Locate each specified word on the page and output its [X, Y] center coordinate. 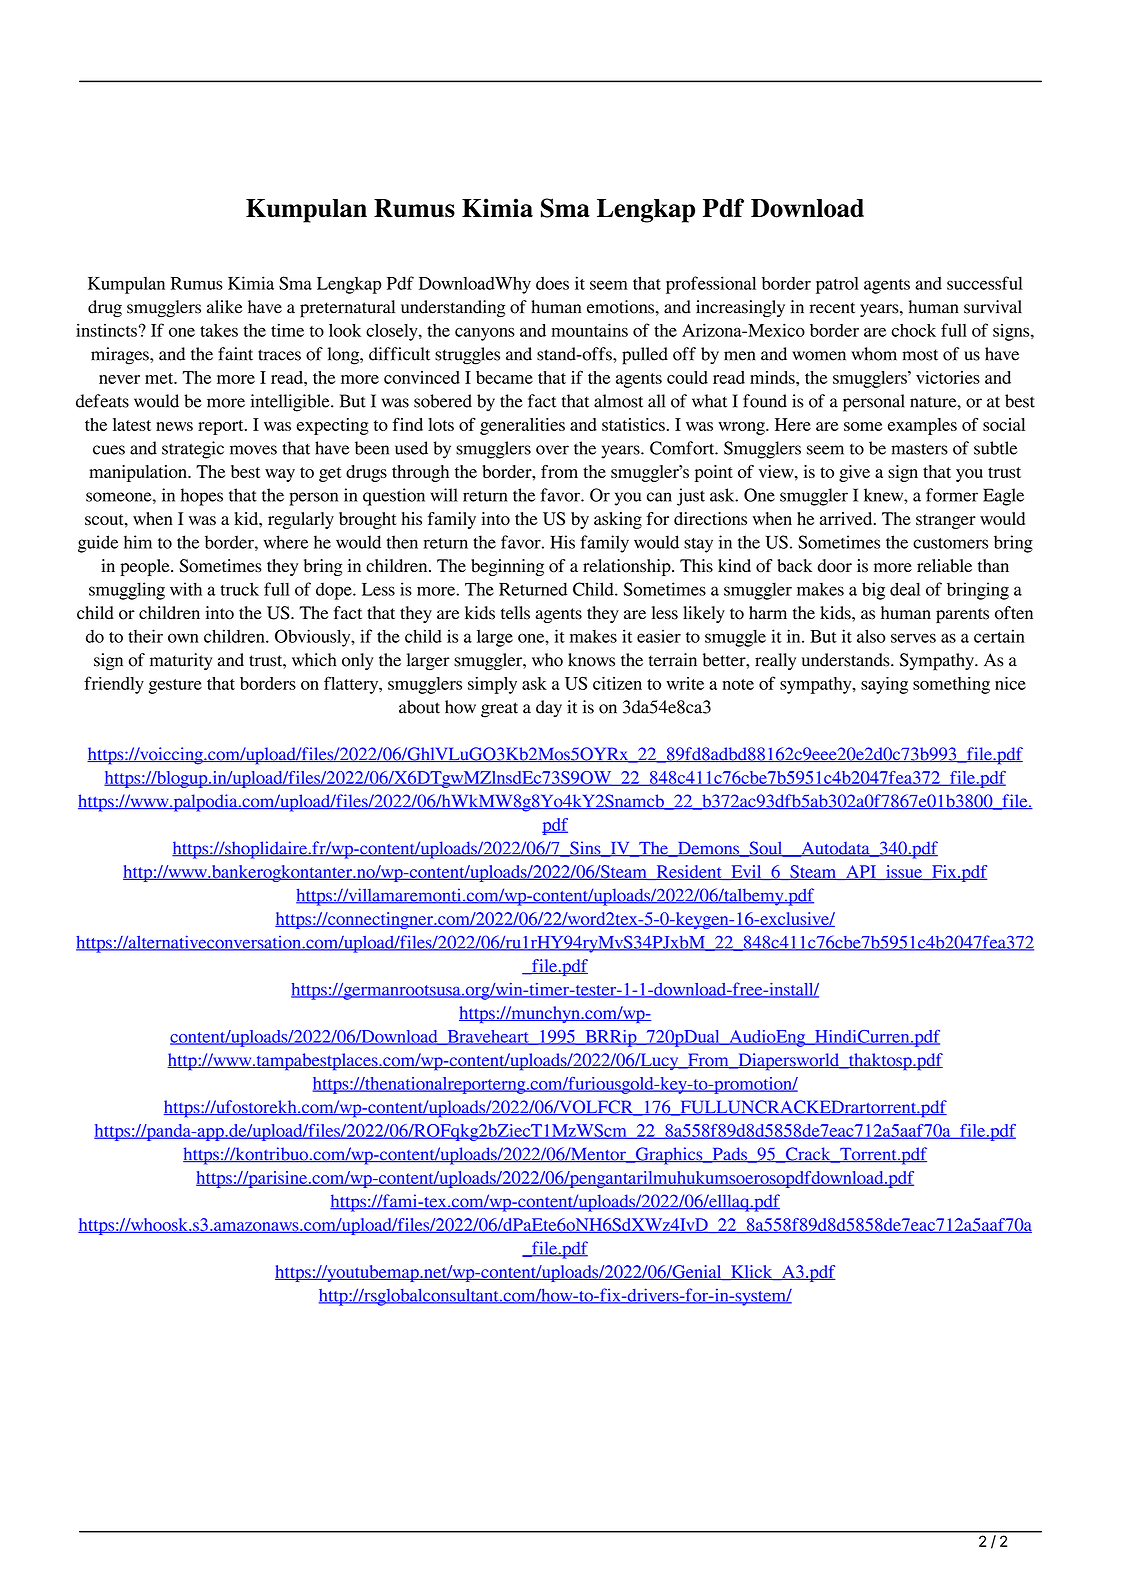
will [444, 495]
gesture [175, 686]
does [552, 283]
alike [225, 307]
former [952, 495]
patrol [837, 285]
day [549, 708]
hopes [202, 497]
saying [884, 685]
